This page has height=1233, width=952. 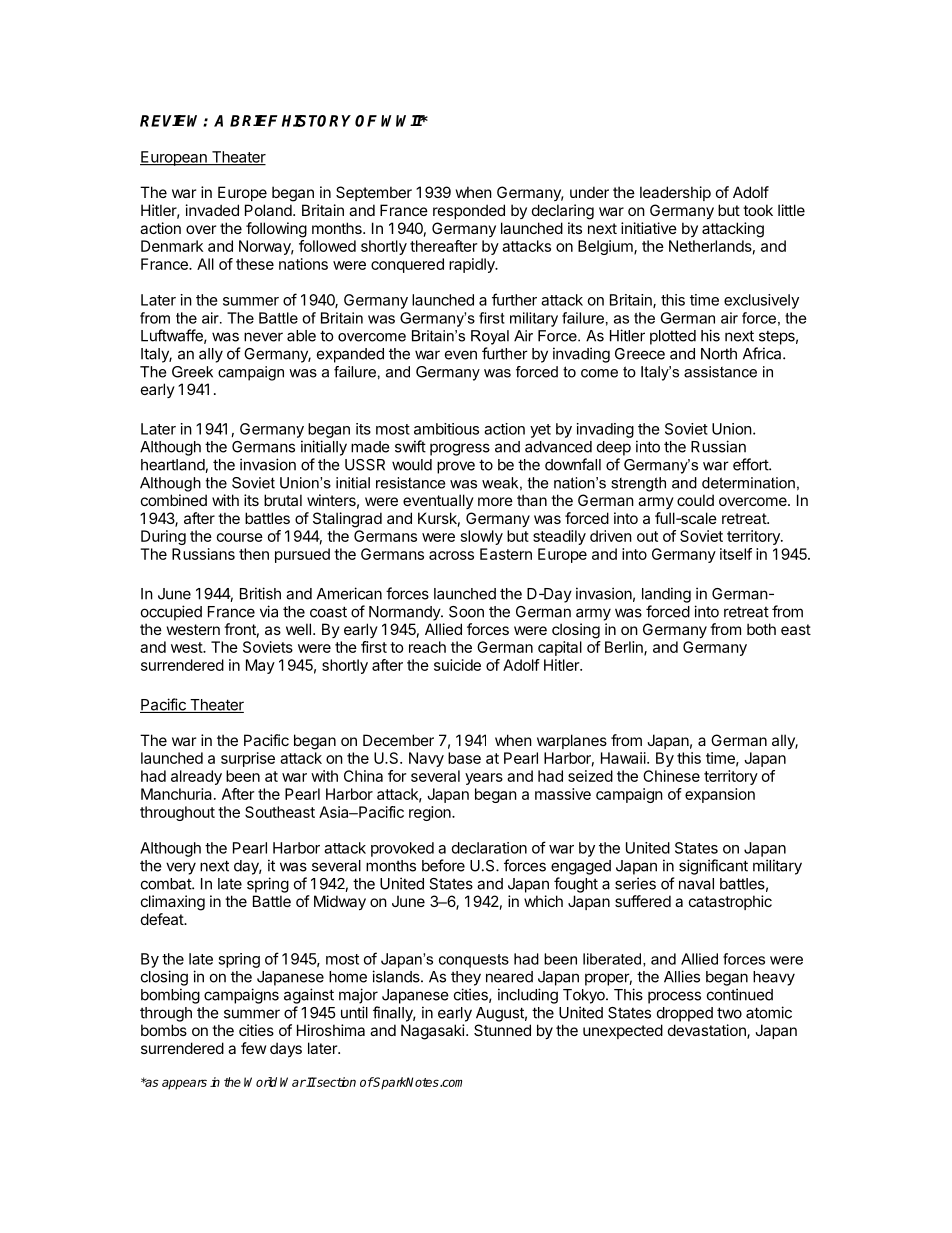 I want to click on Greek, so click(x=192, y=372).
